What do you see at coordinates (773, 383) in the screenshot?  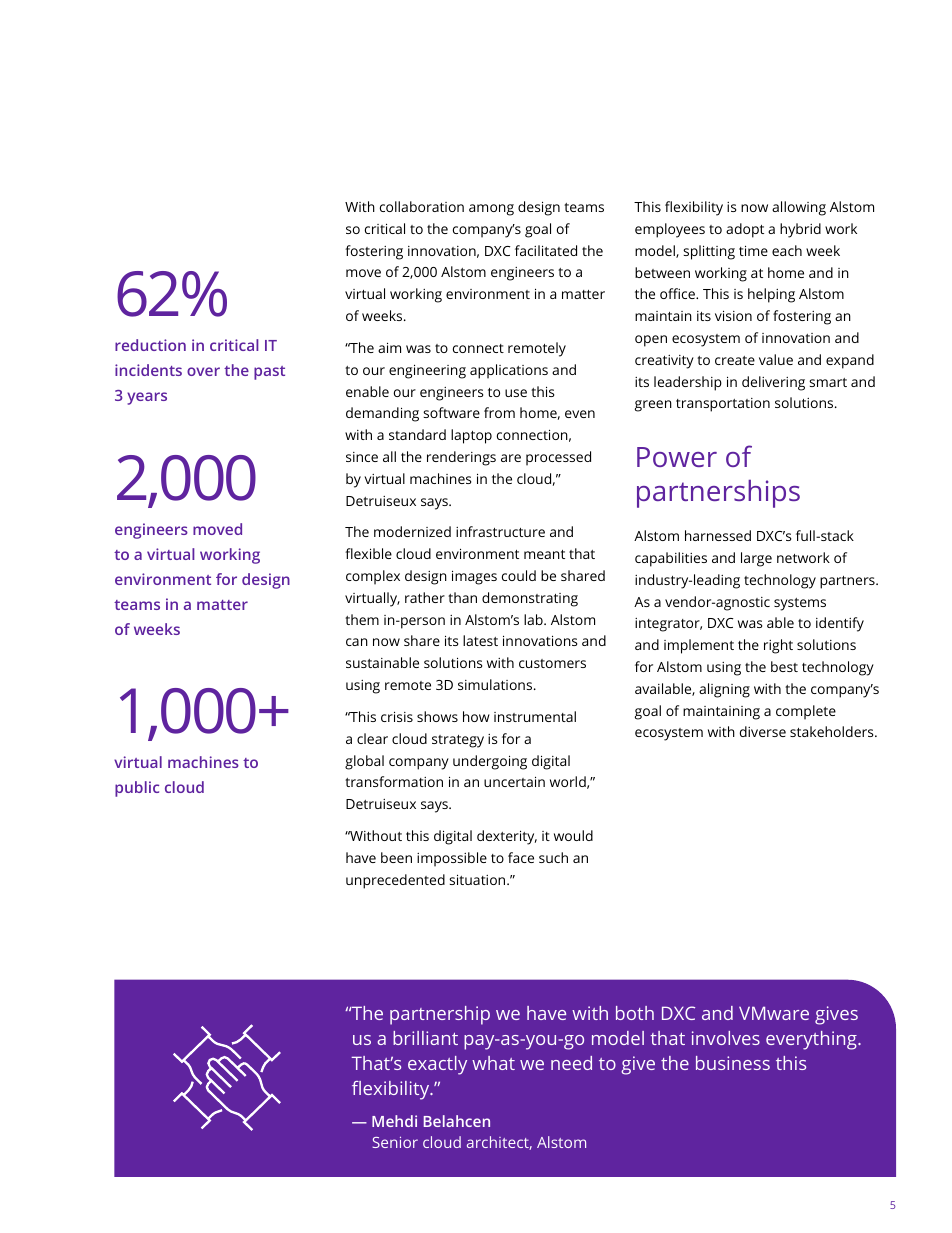 I see `delivering` at bounding box center [773, 383].
